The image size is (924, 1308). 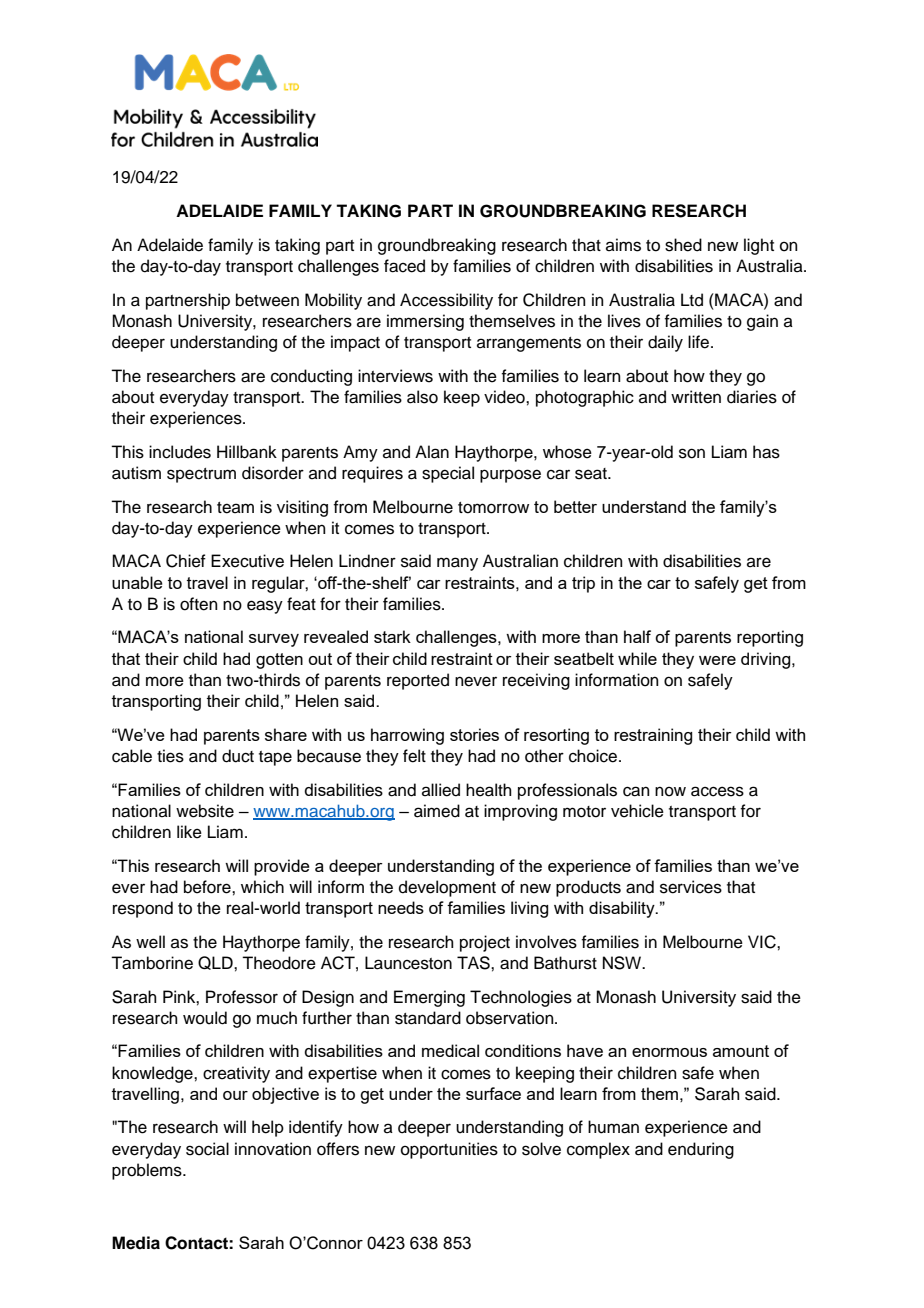 I want to click on between, so click(x=267, y=300).
